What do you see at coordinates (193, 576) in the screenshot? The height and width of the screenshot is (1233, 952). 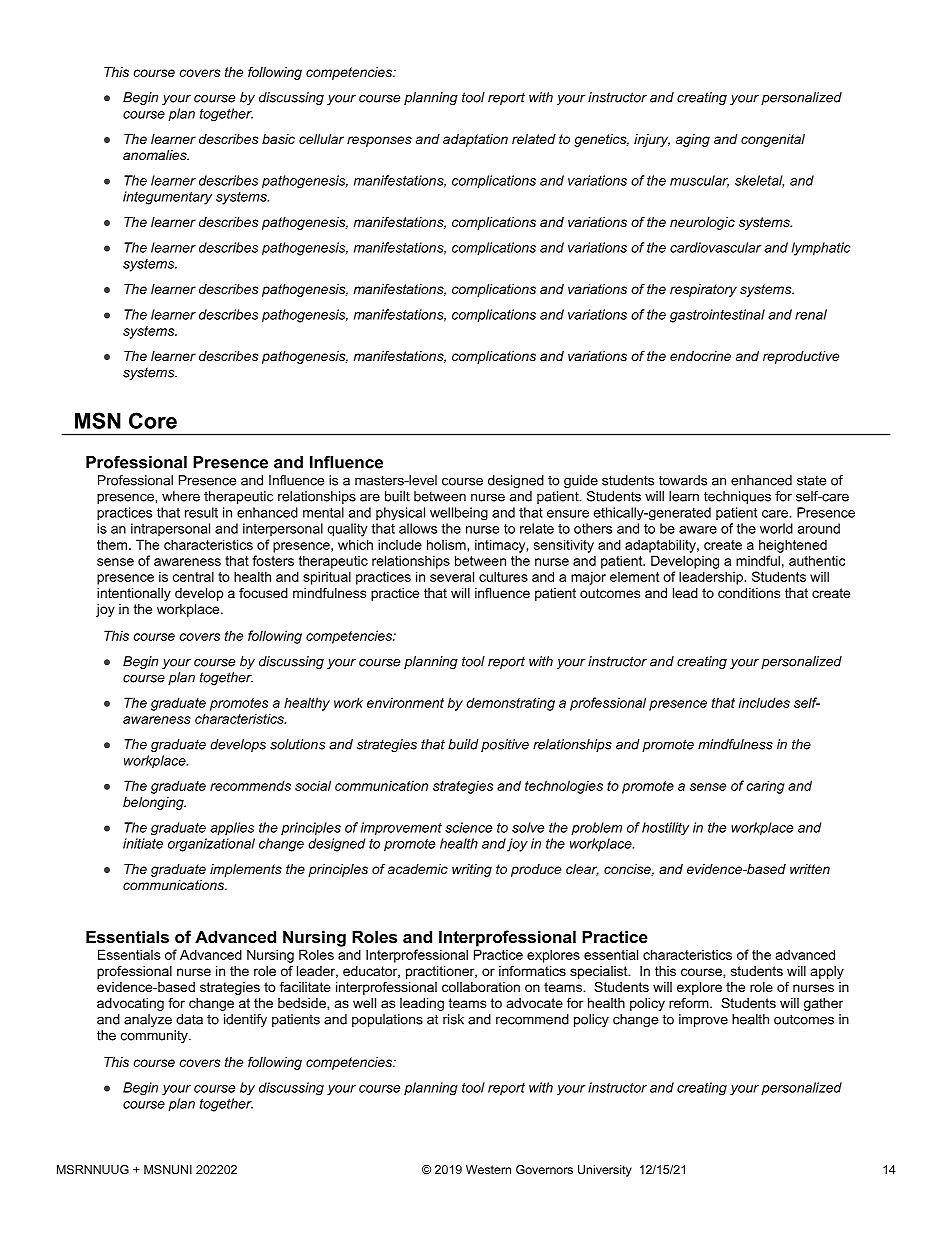 I see `central` at bounding box center [193, 576].
